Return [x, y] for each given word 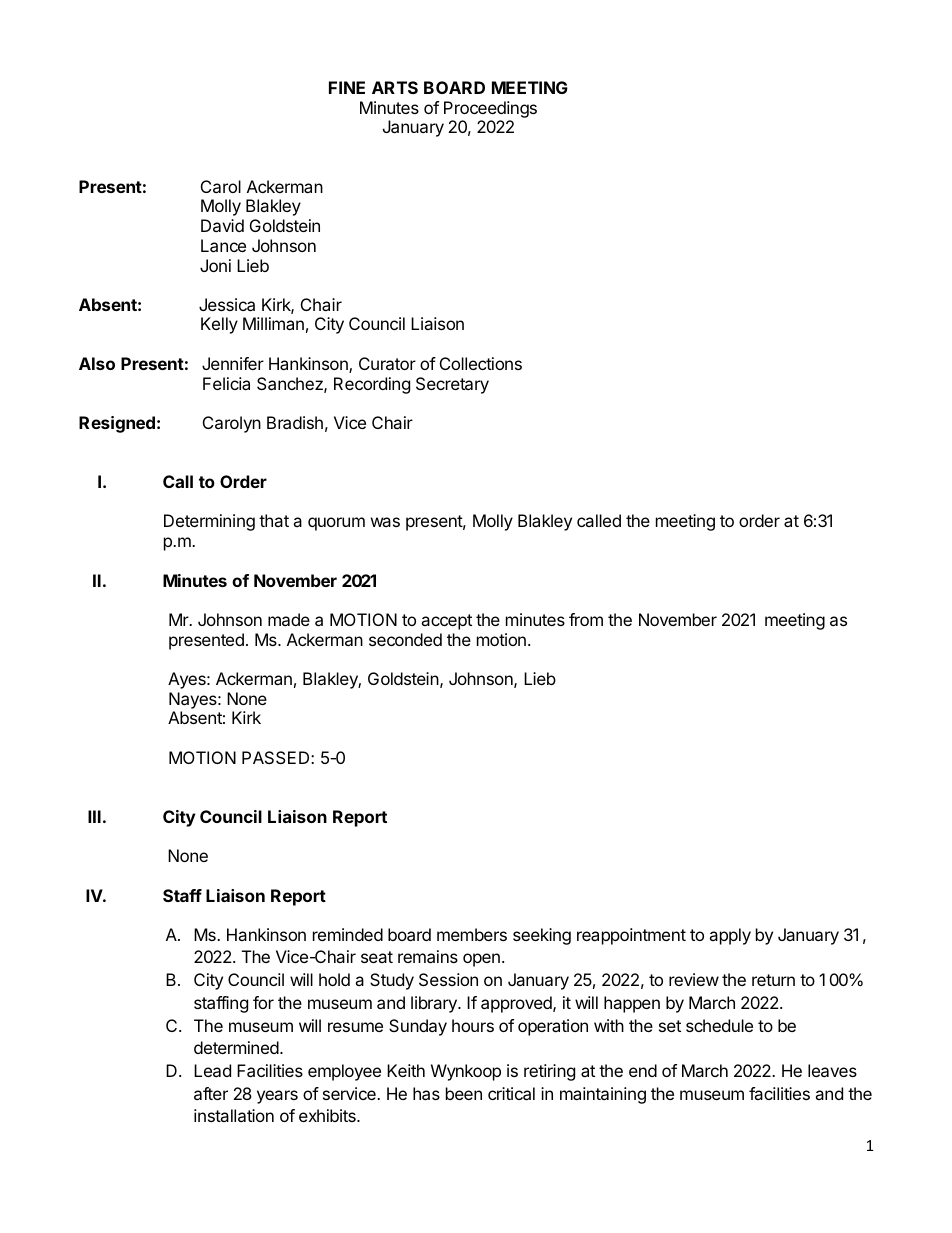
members [472, 934]
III [94, 816]
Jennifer [233, 363]
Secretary [452, 385]
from [586, 619]
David [222, 225]
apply [730, 936]
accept [446, 622]
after [211, 1093]
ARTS [395, 87]
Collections [481, 363]
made [289, 619]
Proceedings [490, 111]
